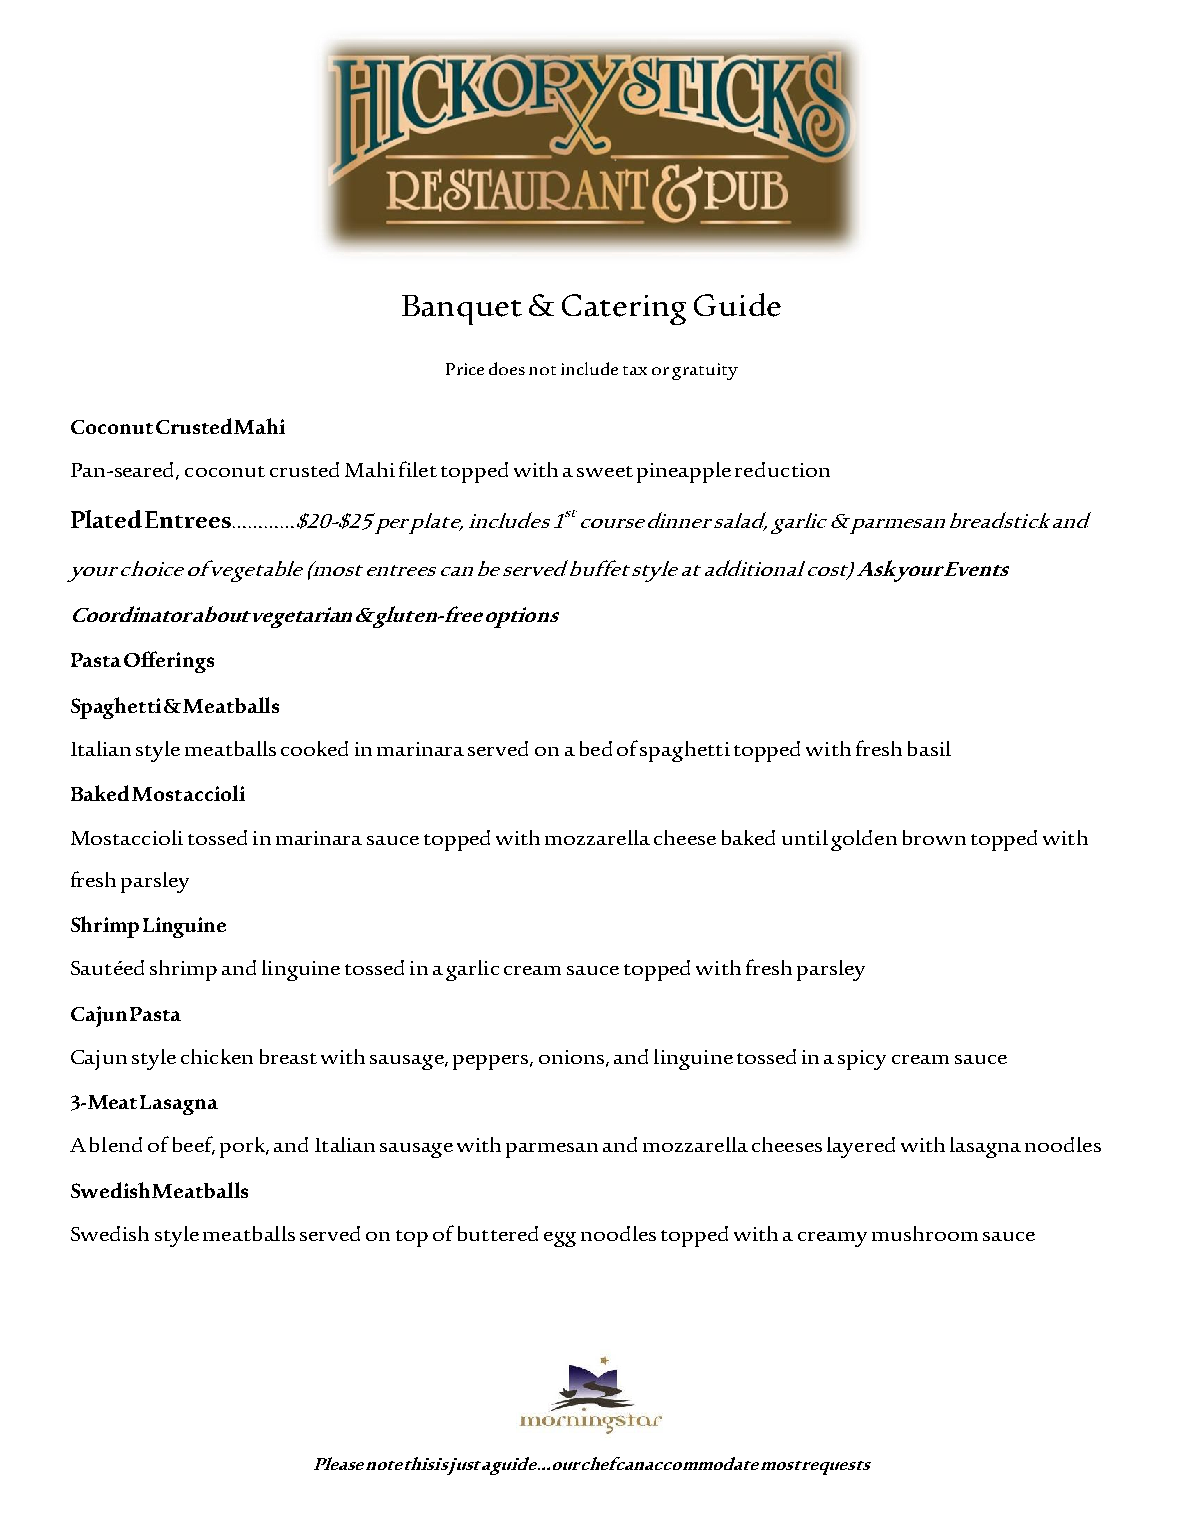 The image size is (1183, 1531). Describe the element at coordinates (684, 472) in the image. I see `pineapple` at that location.
